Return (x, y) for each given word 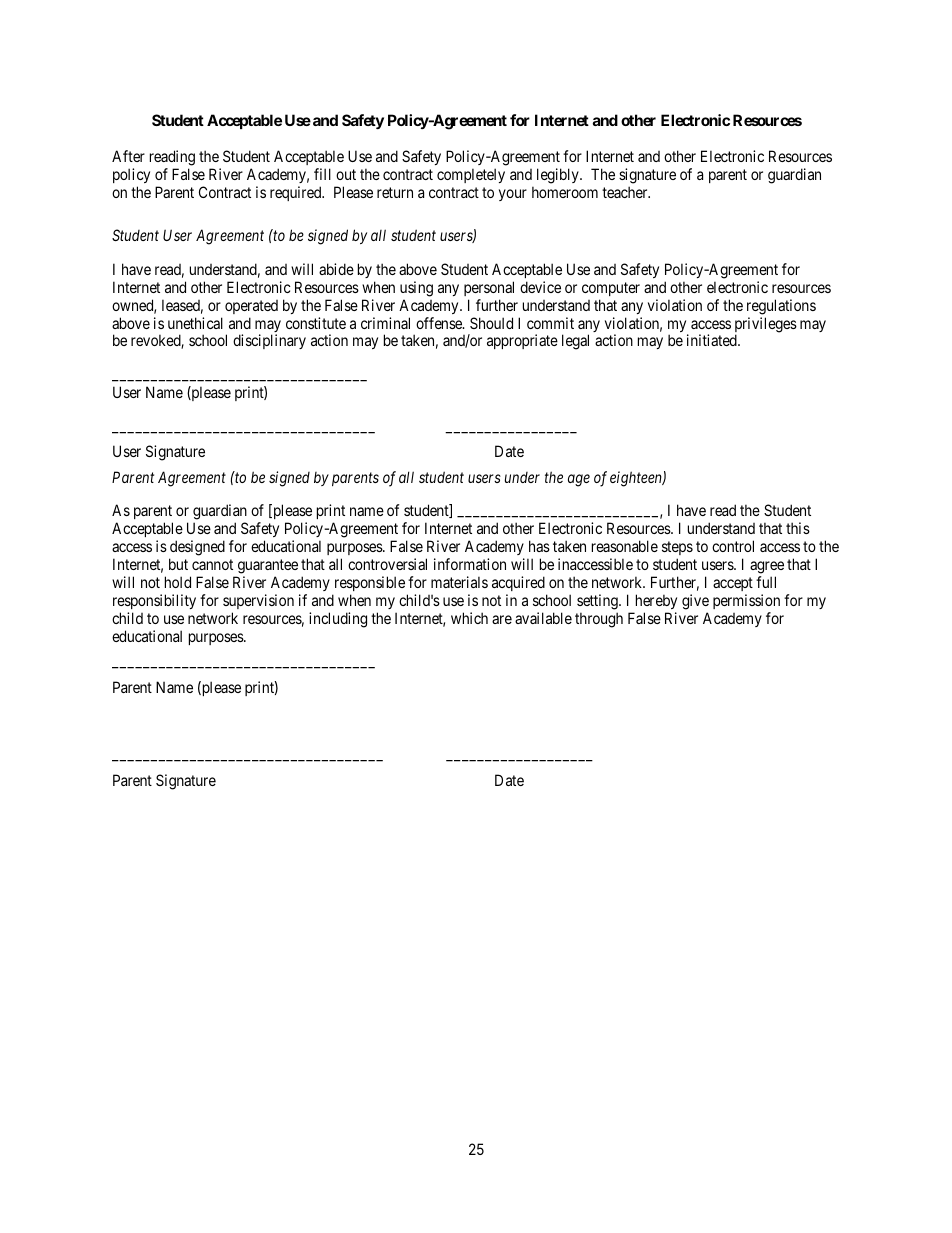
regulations (781, 307)
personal (489, 288)
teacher (626, 192)
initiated (713, 340)
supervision (258, 601)
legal (575, 342)
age (579, 480)
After (128, 156)
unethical (195, 323)
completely (471, 175)
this (798, 528)
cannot (212, 564)
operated (251, 307)
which (469, 618)
